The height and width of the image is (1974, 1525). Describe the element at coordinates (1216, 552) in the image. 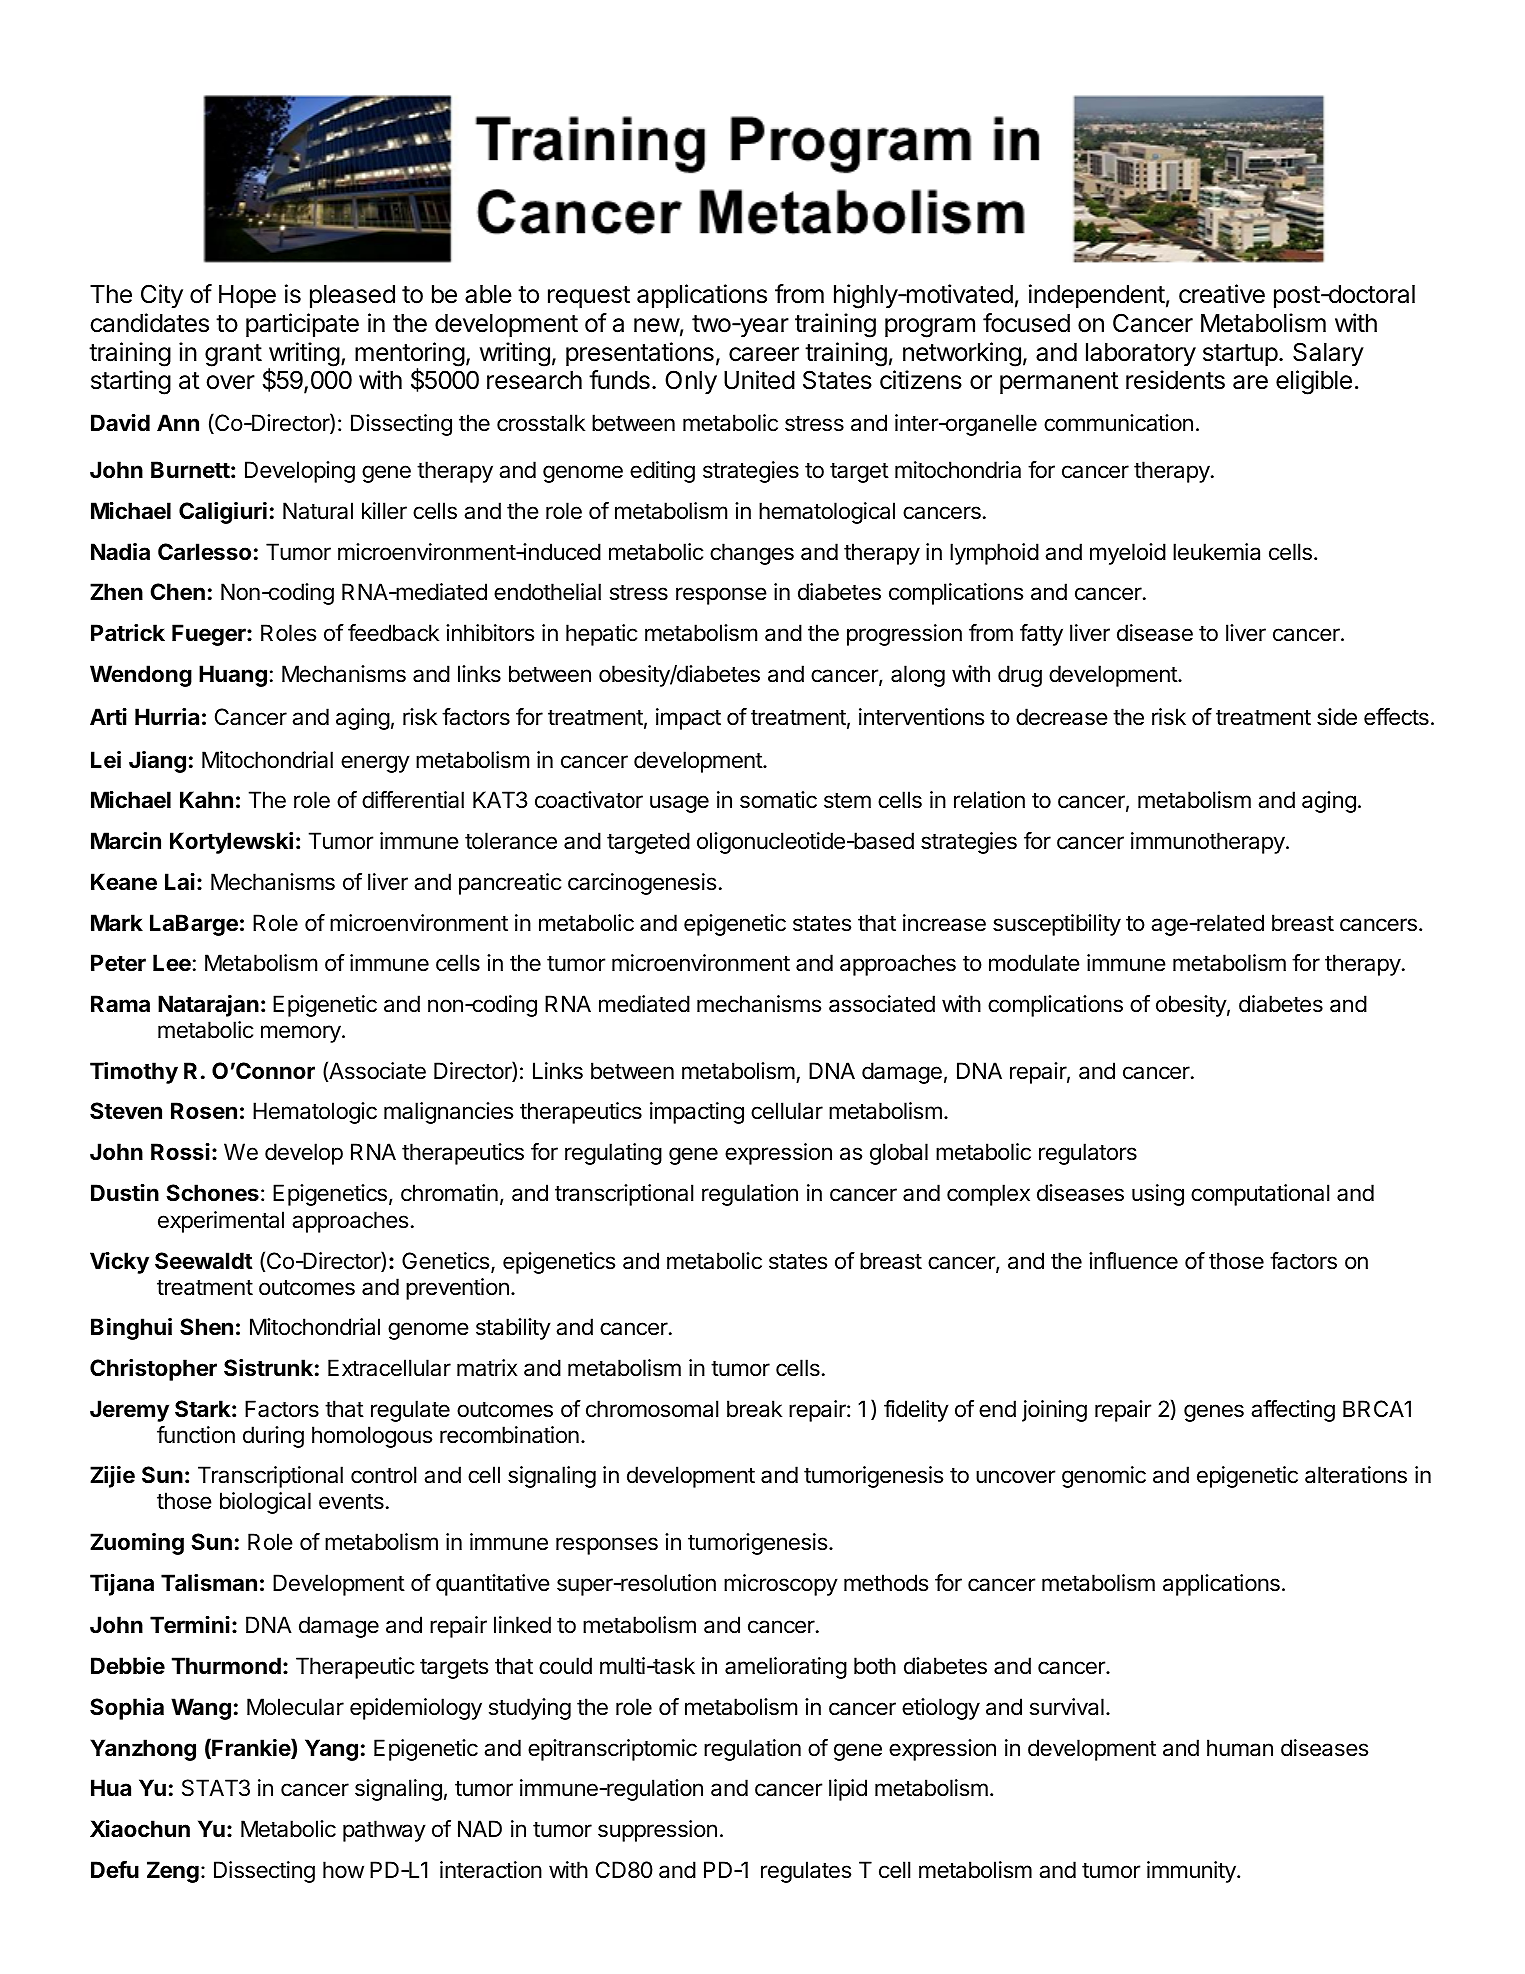

I see `leukemia` at that location.
